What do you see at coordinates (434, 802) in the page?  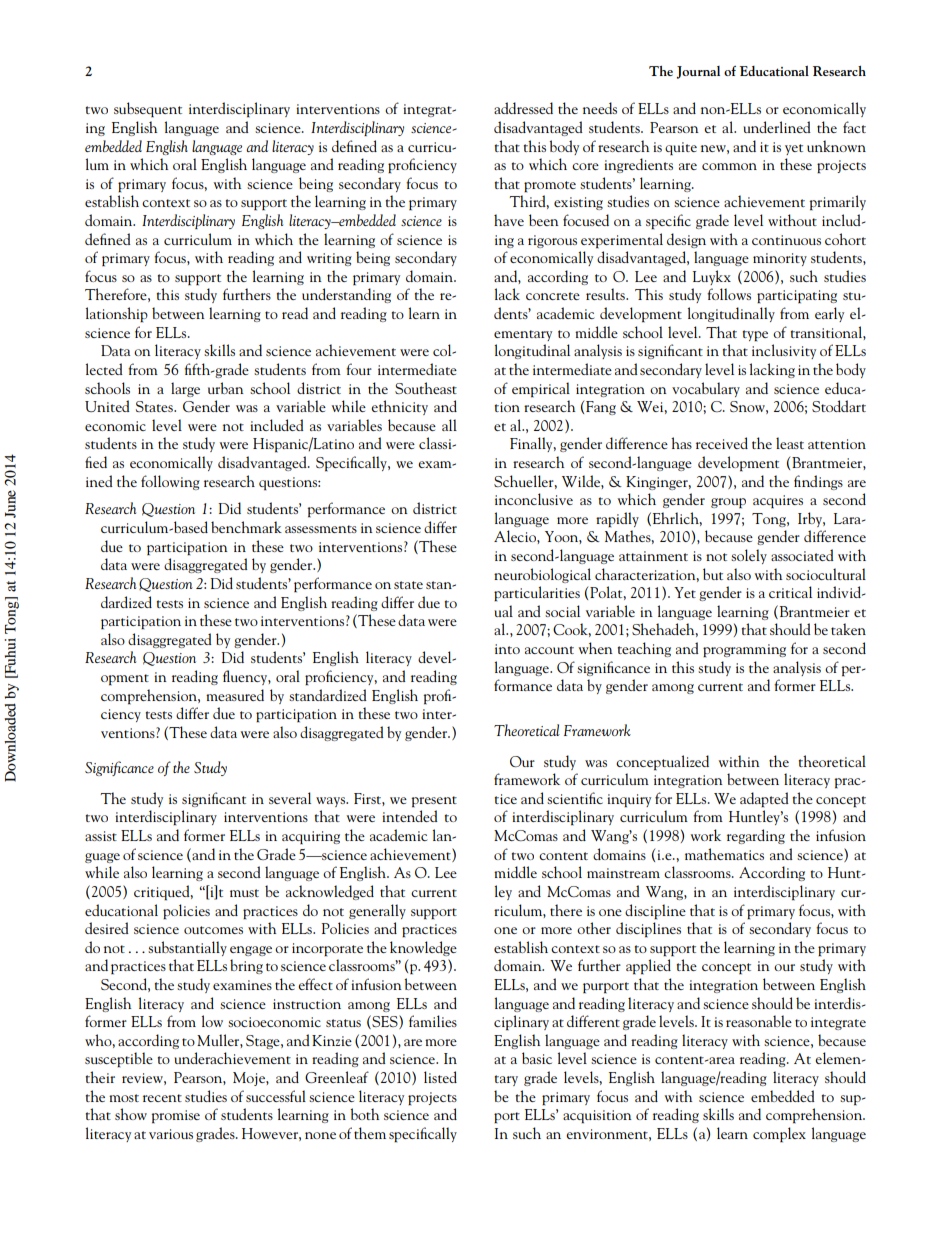 I see `present` at bounding box center [434, 802].
